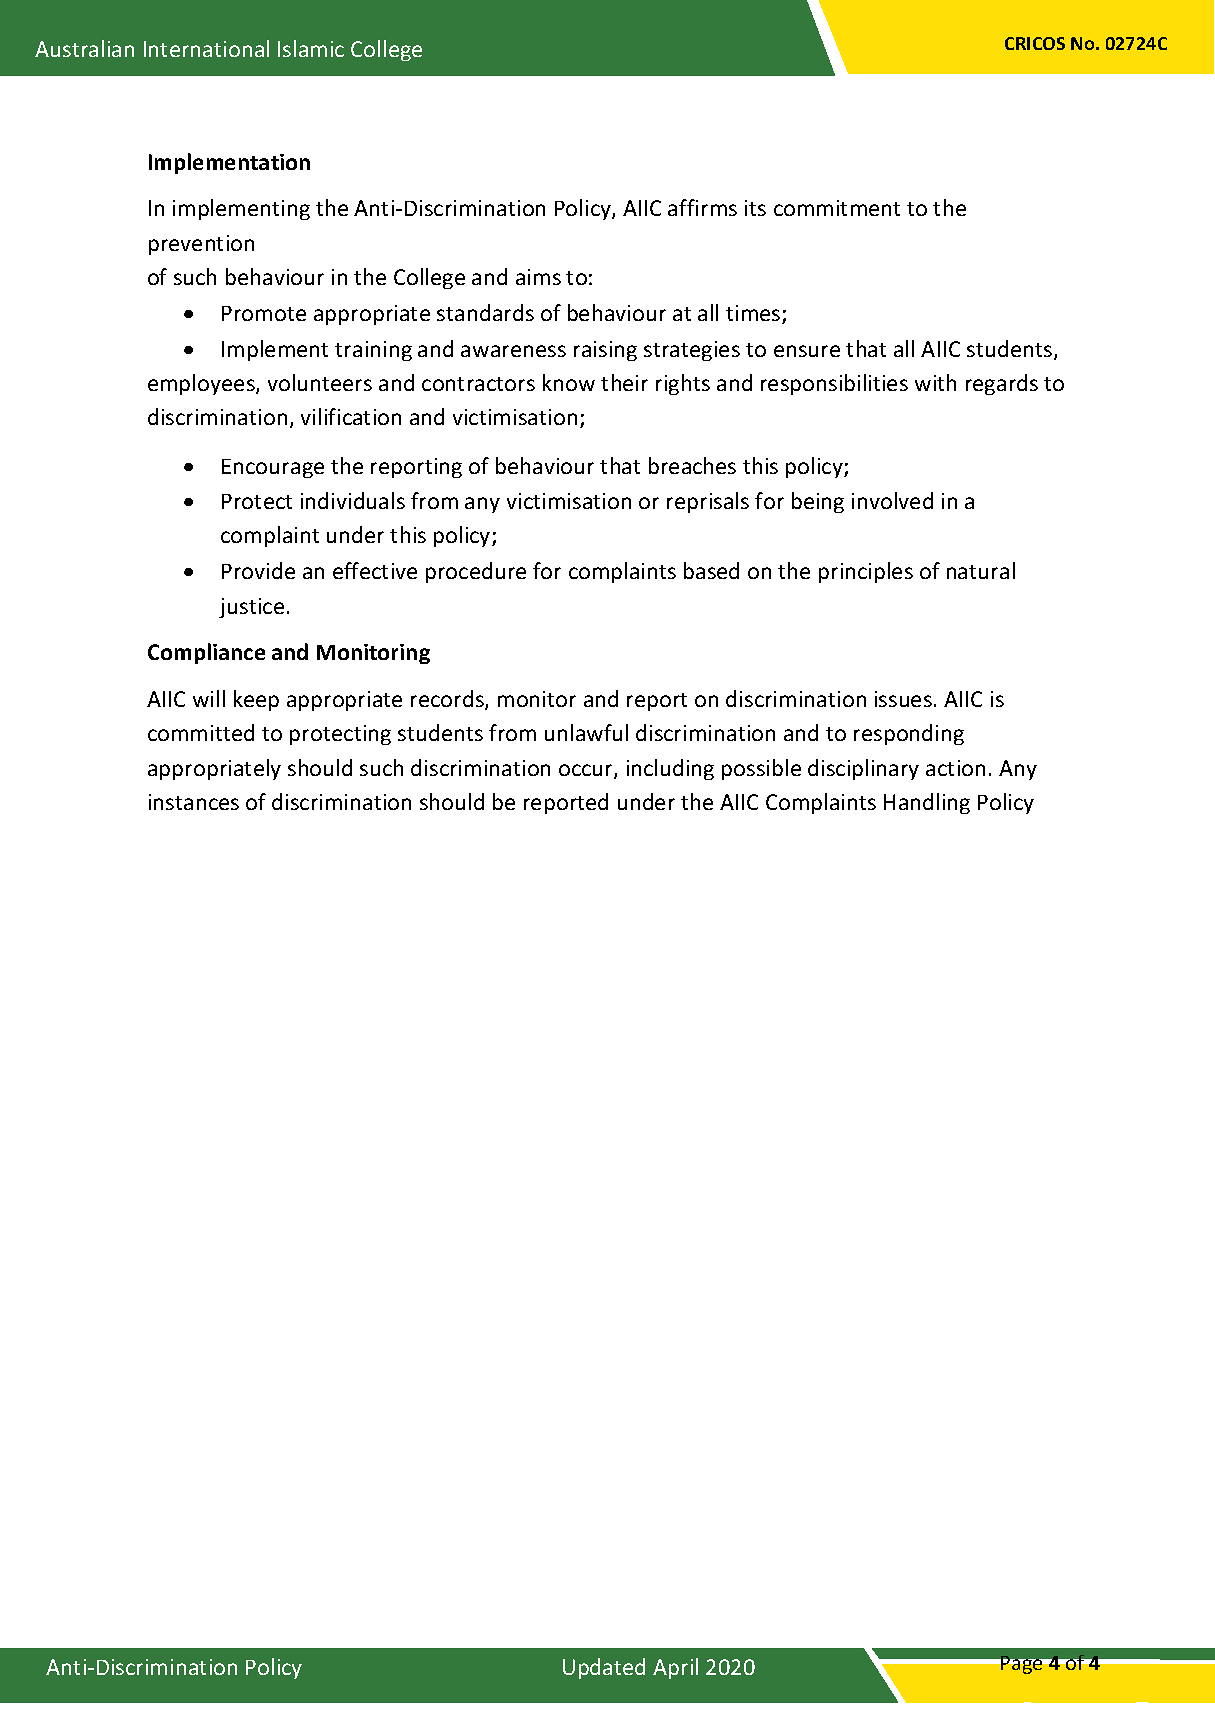  Describe the element at coordinates (892, 500) in the image. I see `involved` at that location.
